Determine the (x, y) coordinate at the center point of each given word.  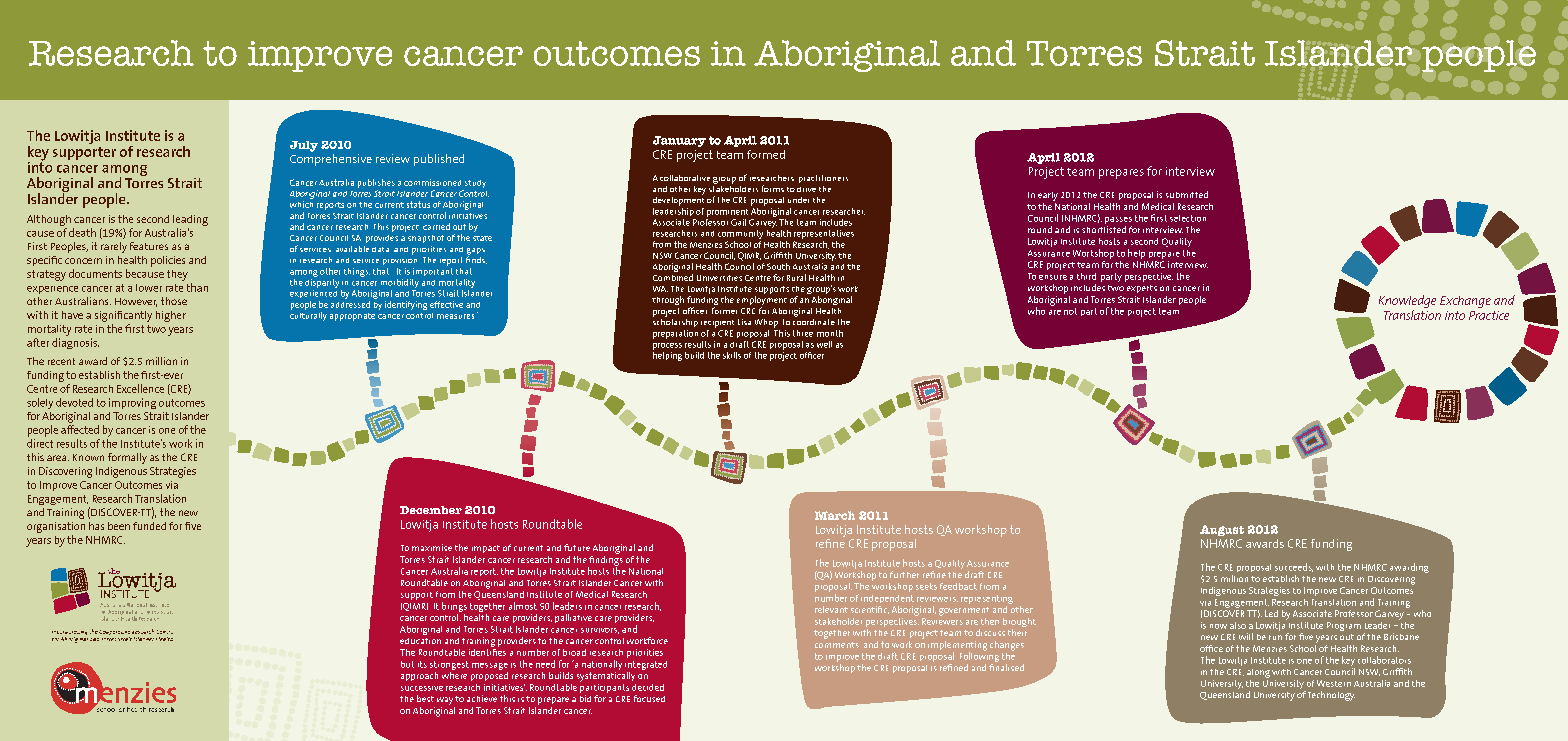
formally (127, 458)
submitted (1187, 194)
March (835, 515)
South (778, 266)
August (1222, 530)
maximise (432, 547)
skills (732, 355)
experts (1142, 289)
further (904, 574)
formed (766, 154)
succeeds (1294, 567)
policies (168, 261)
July (304, 146)
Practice (1489, 315)
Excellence (140, 388)
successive (422, 688)
